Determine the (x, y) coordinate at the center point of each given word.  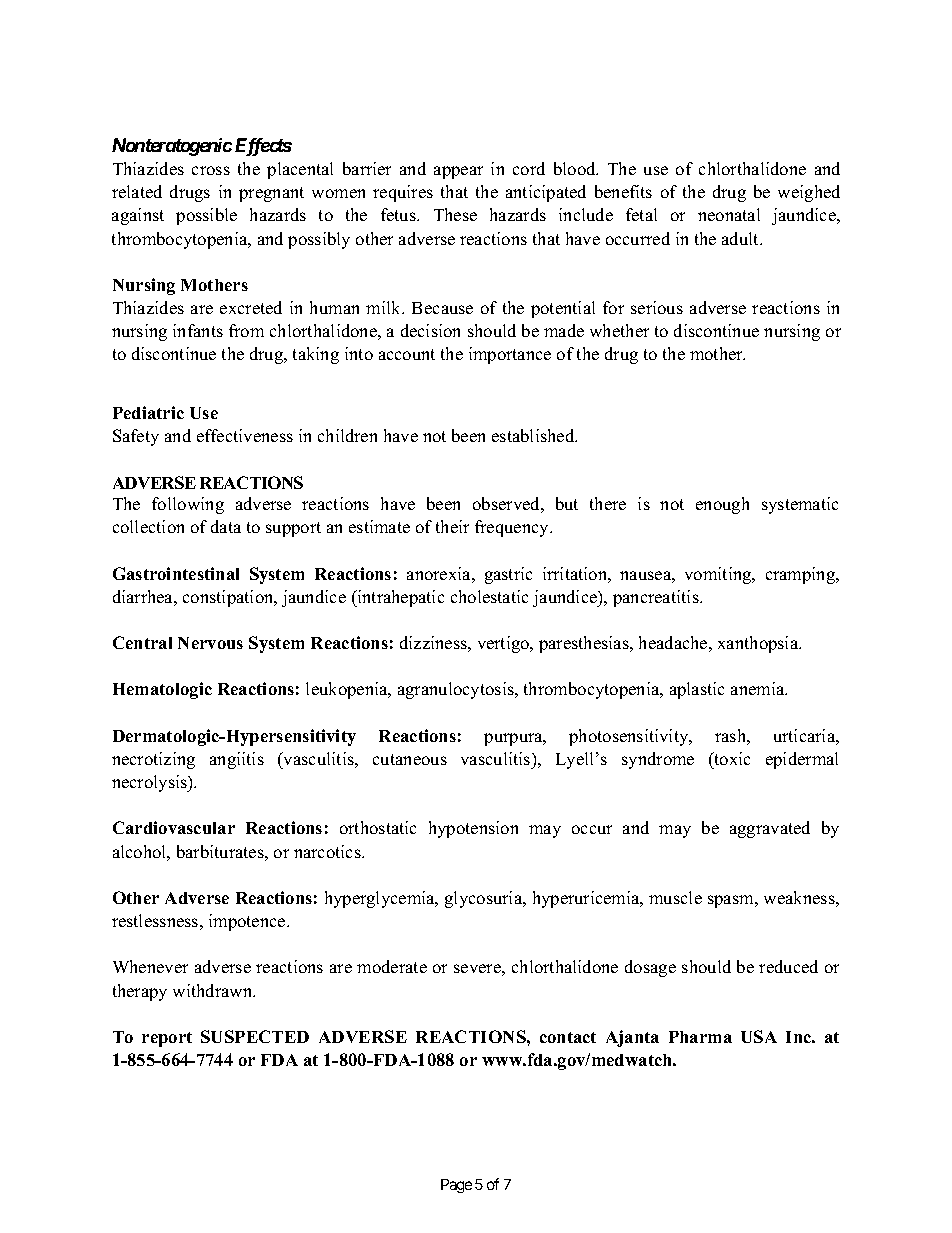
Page (456, 1186)
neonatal (729, 214)
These (455, 214)
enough (722, 505)
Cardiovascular (174, 827)
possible (206, 216)
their (452, 526)
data (226, 526)
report (167, 1039)
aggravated (770, 829)
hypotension (473, 829)
